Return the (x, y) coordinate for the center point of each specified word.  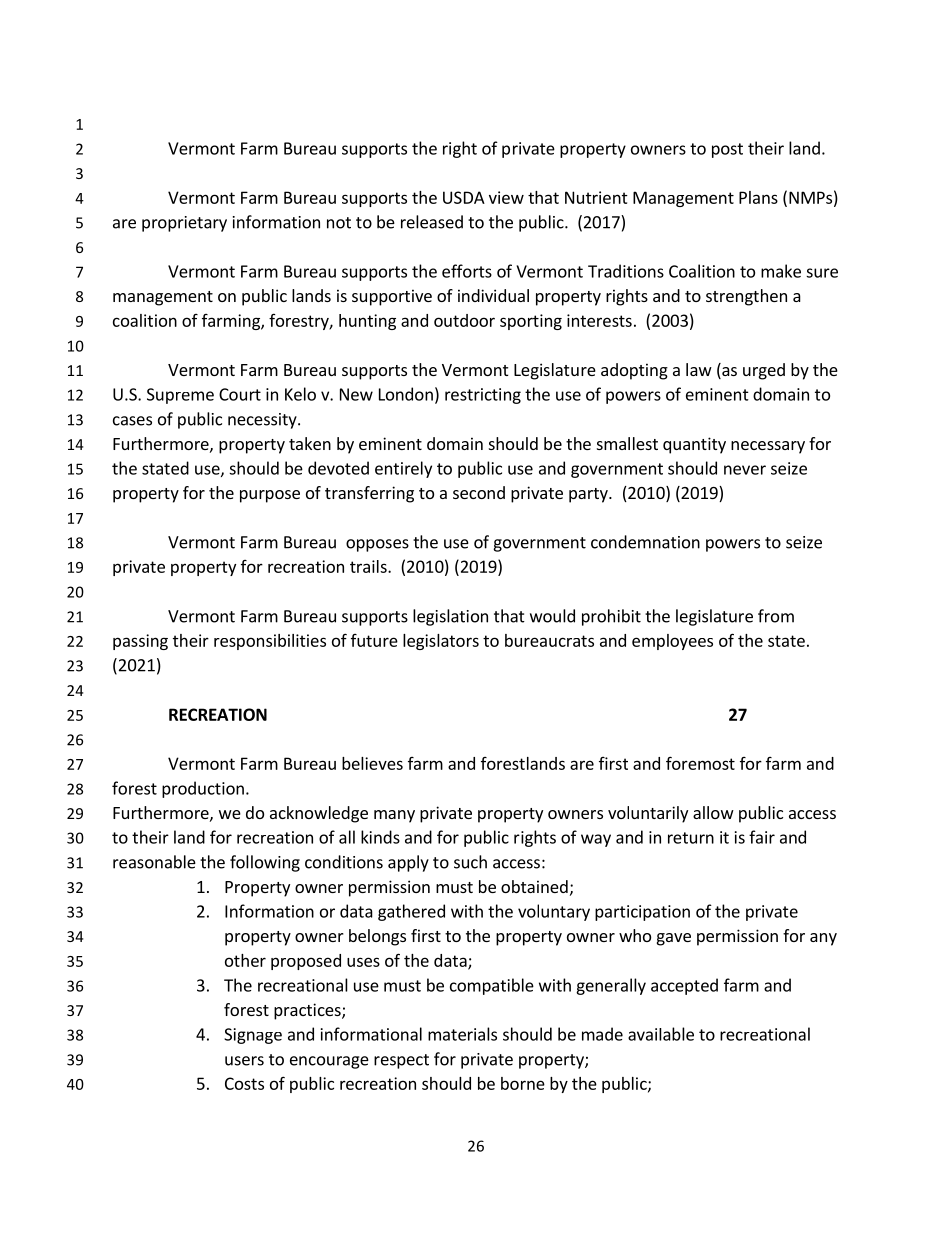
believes (372, 763)
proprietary (184, 224)
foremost (700, 763)
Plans (758, 197)
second (479, 492)
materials (462, 1034)
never (745, 470)
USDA (464, 197)
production (203, 789)
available (661, 1034)
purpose (270, 496)
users (244, 1061)
